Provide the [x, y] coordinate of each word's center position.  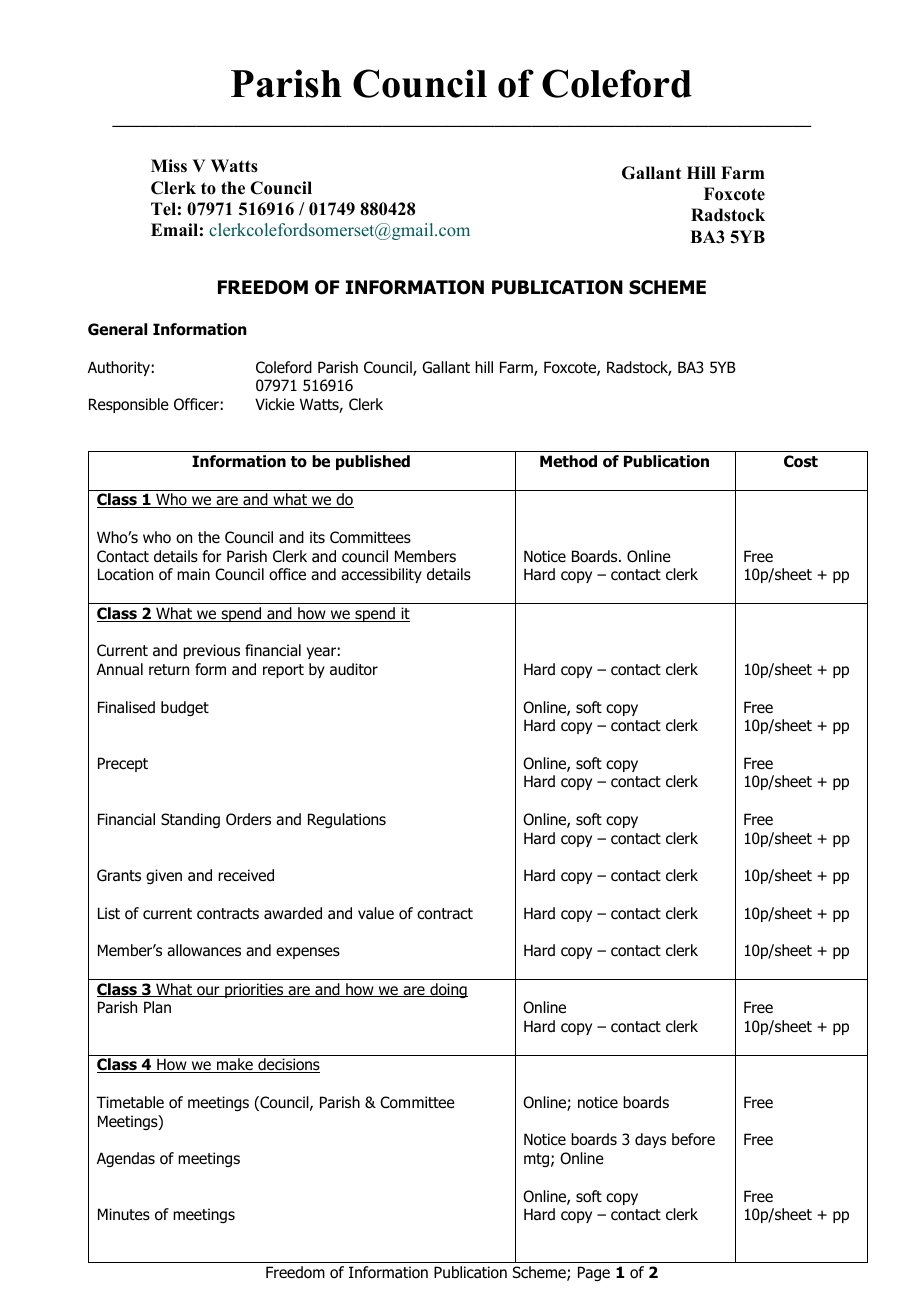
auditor [354, 669]
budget [185, 708]
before [693, 1139]
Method [568, 461]
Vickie [275, 404]
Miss [169, 166]
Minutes [124, 1214]
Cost [801, 461]
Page [594, 1273]
